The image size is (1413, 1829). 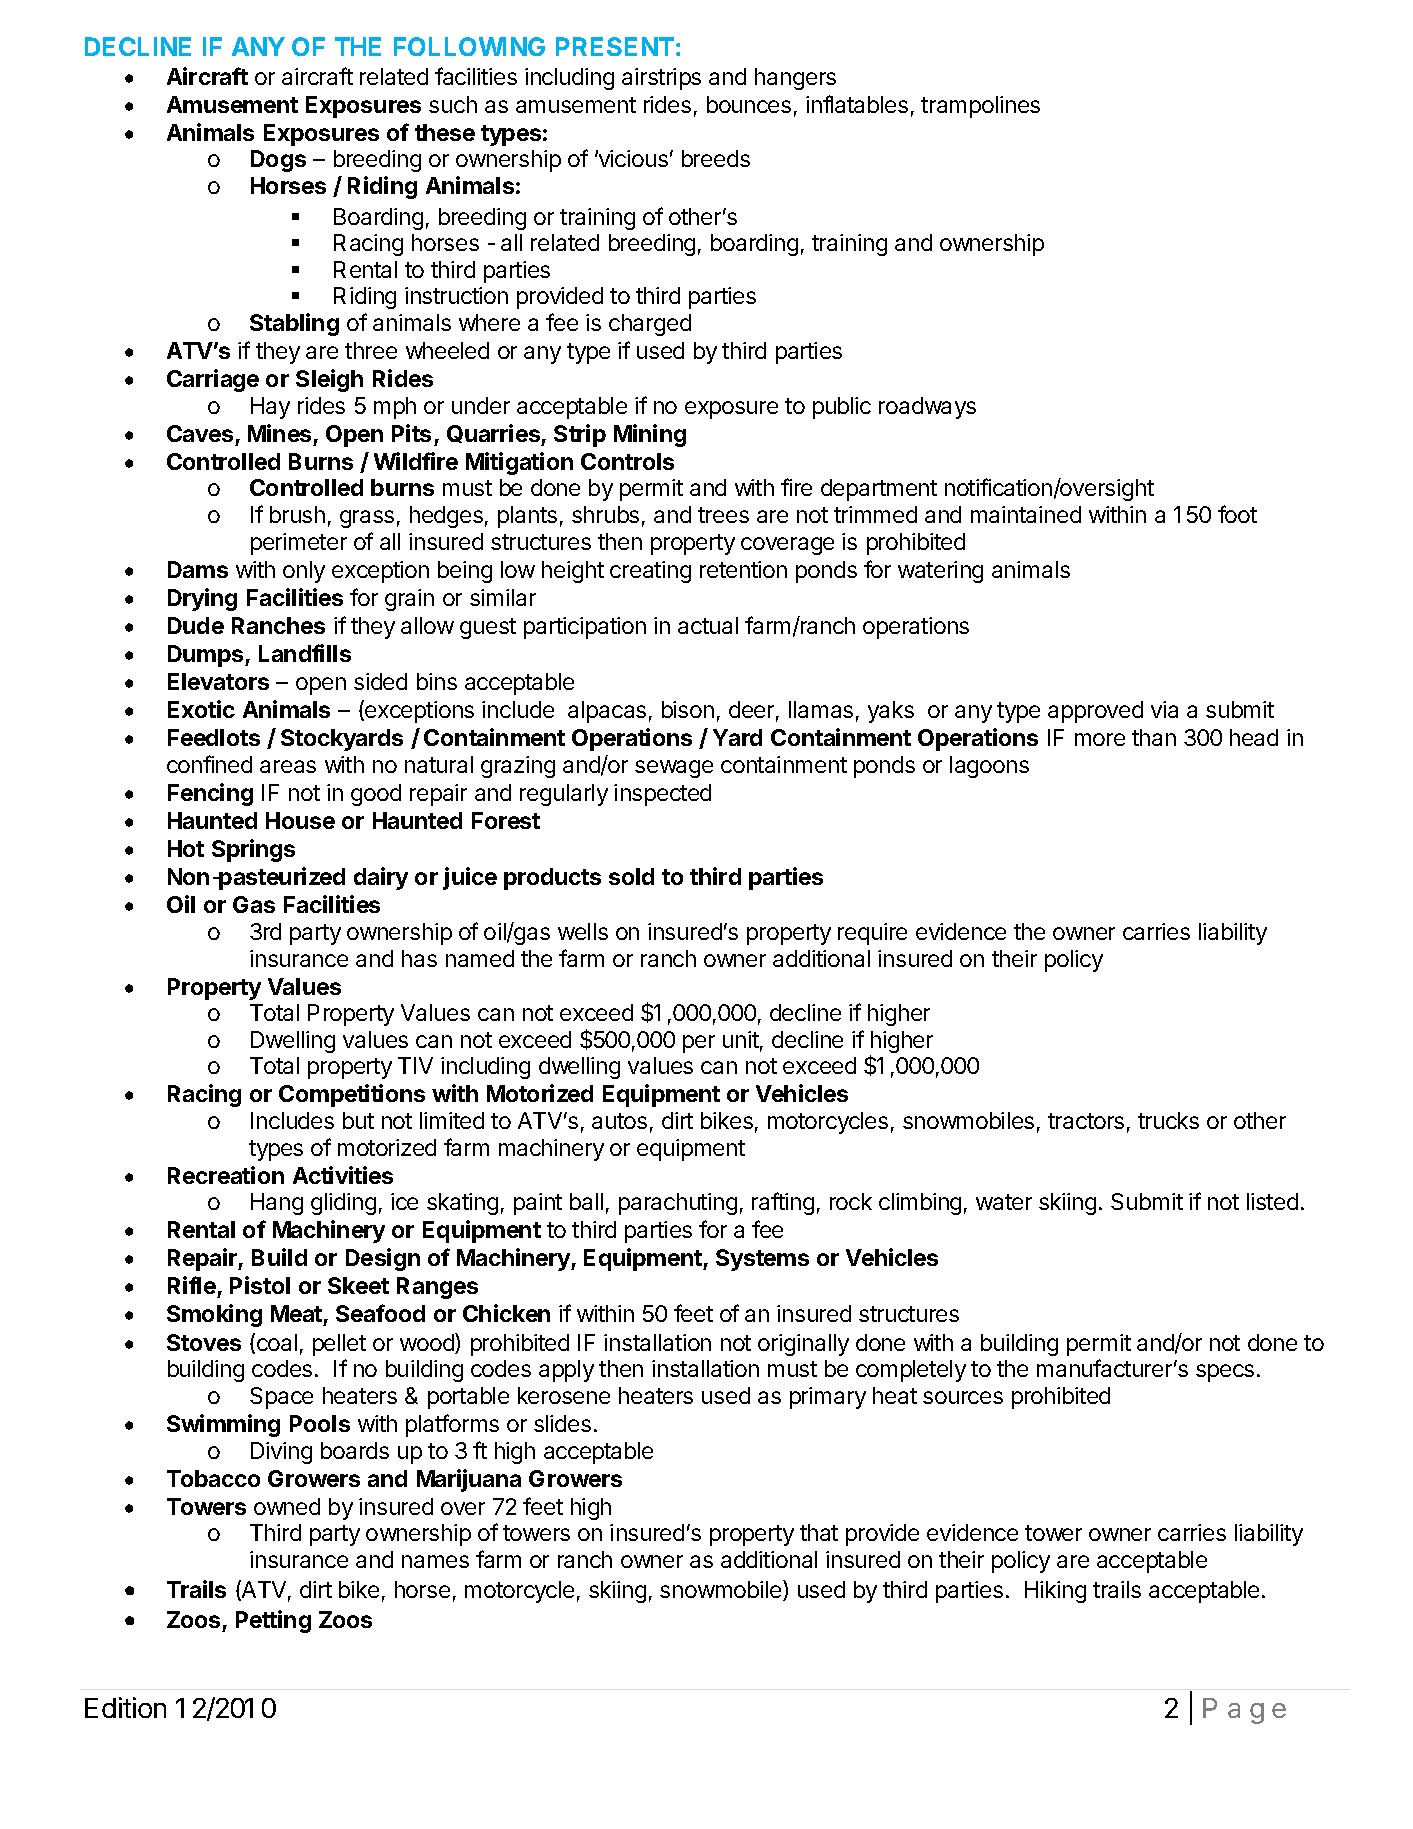 What do you see at coordinates (1164, 709) in the screenshot?
I see `via` at bounding box center [1164, 709].
